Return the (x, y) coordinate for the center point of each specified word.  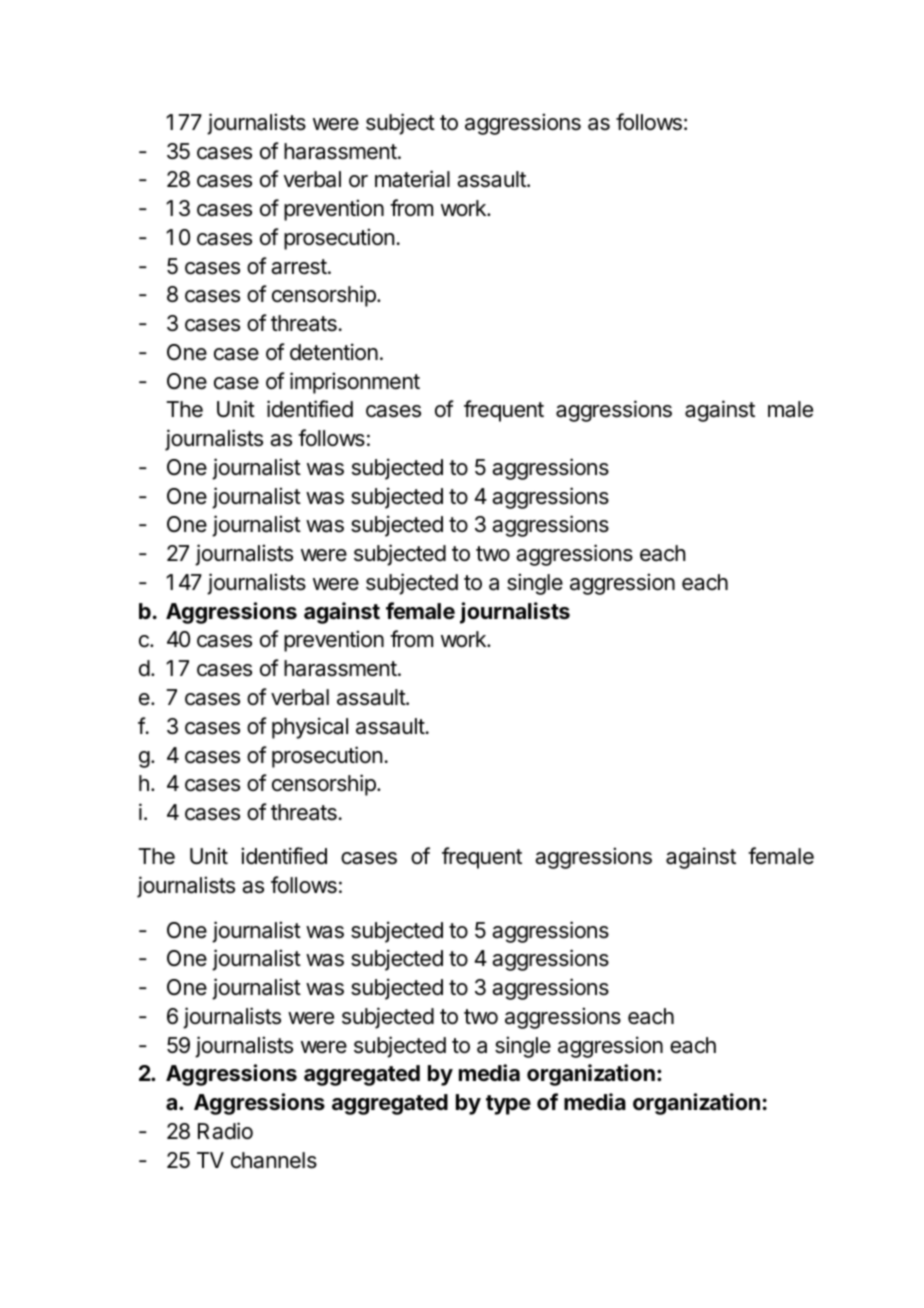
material (412, 179)
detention (334, 352)
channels (274, 1160)
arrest (299, 267)
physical (310, 728)
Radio (225, 1131)
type (508, 1105)
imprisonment (355, 383)
